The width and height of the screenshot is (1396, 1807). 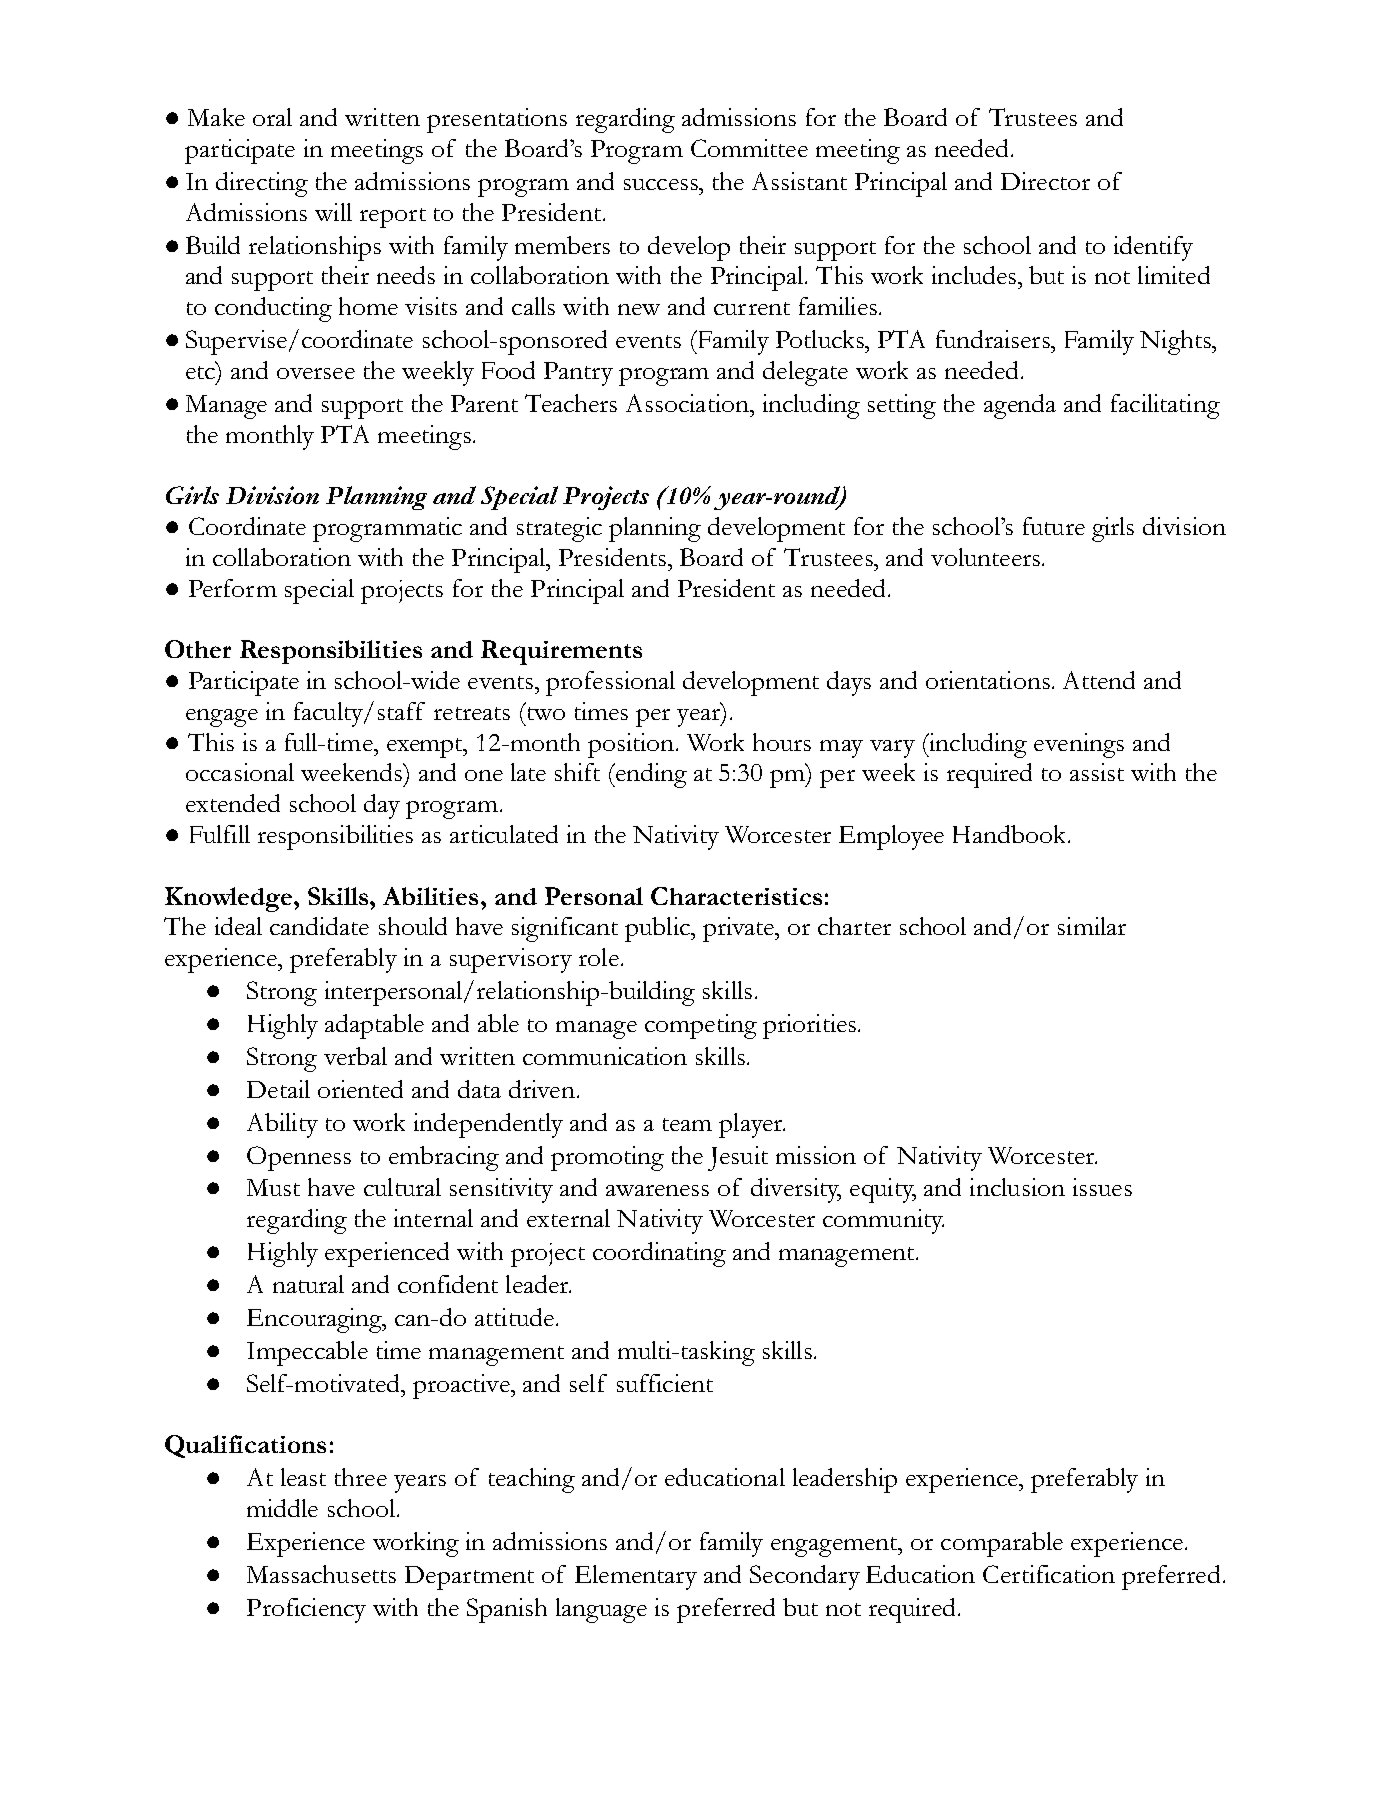 What do you see at coordinates (559, 529) in the screenshot?
I see `strategic` at bounding box center [559, 529].
